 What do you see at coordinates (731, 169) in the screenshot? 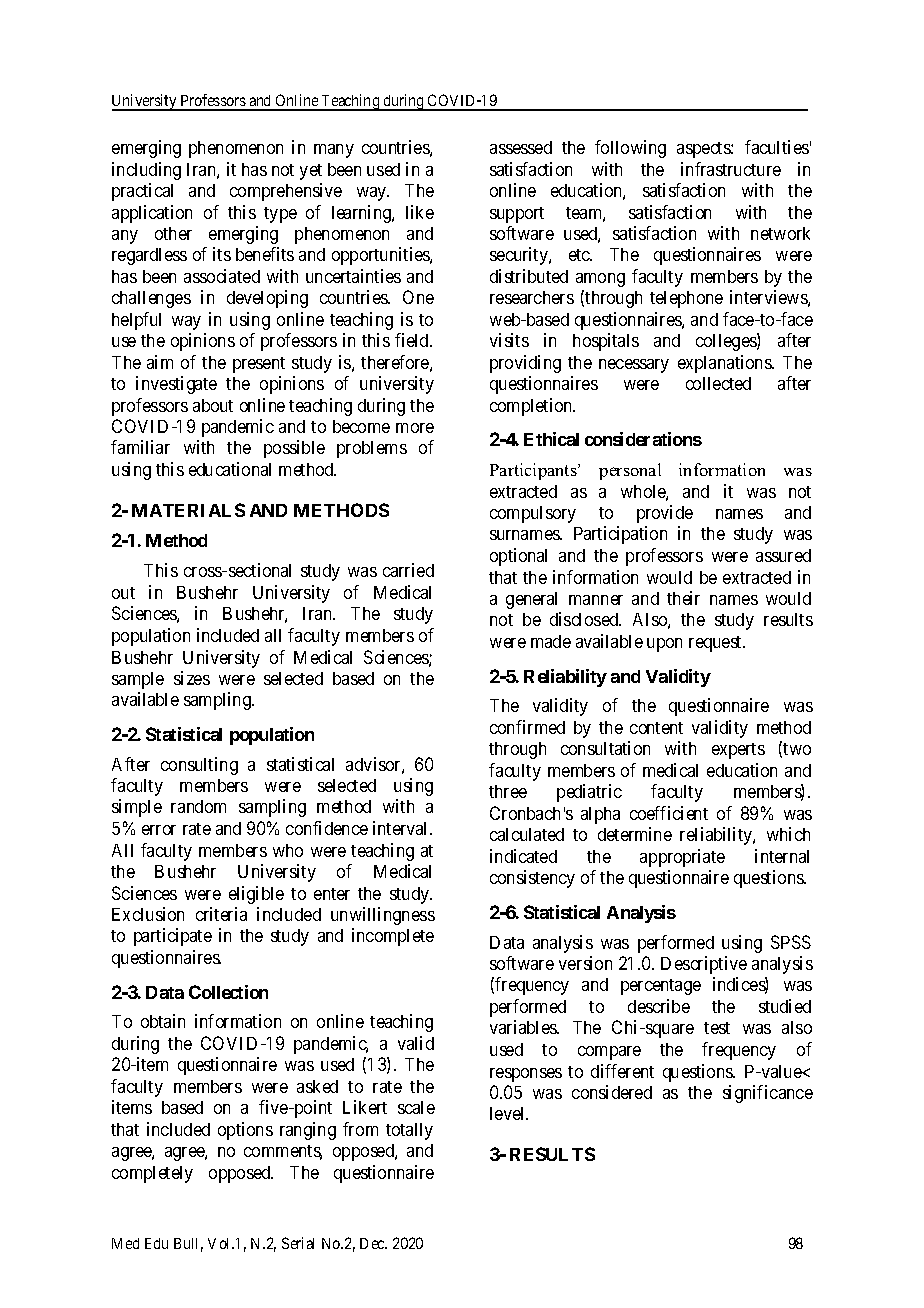
I see `infrastructure` at bounding box center [731, 169].
